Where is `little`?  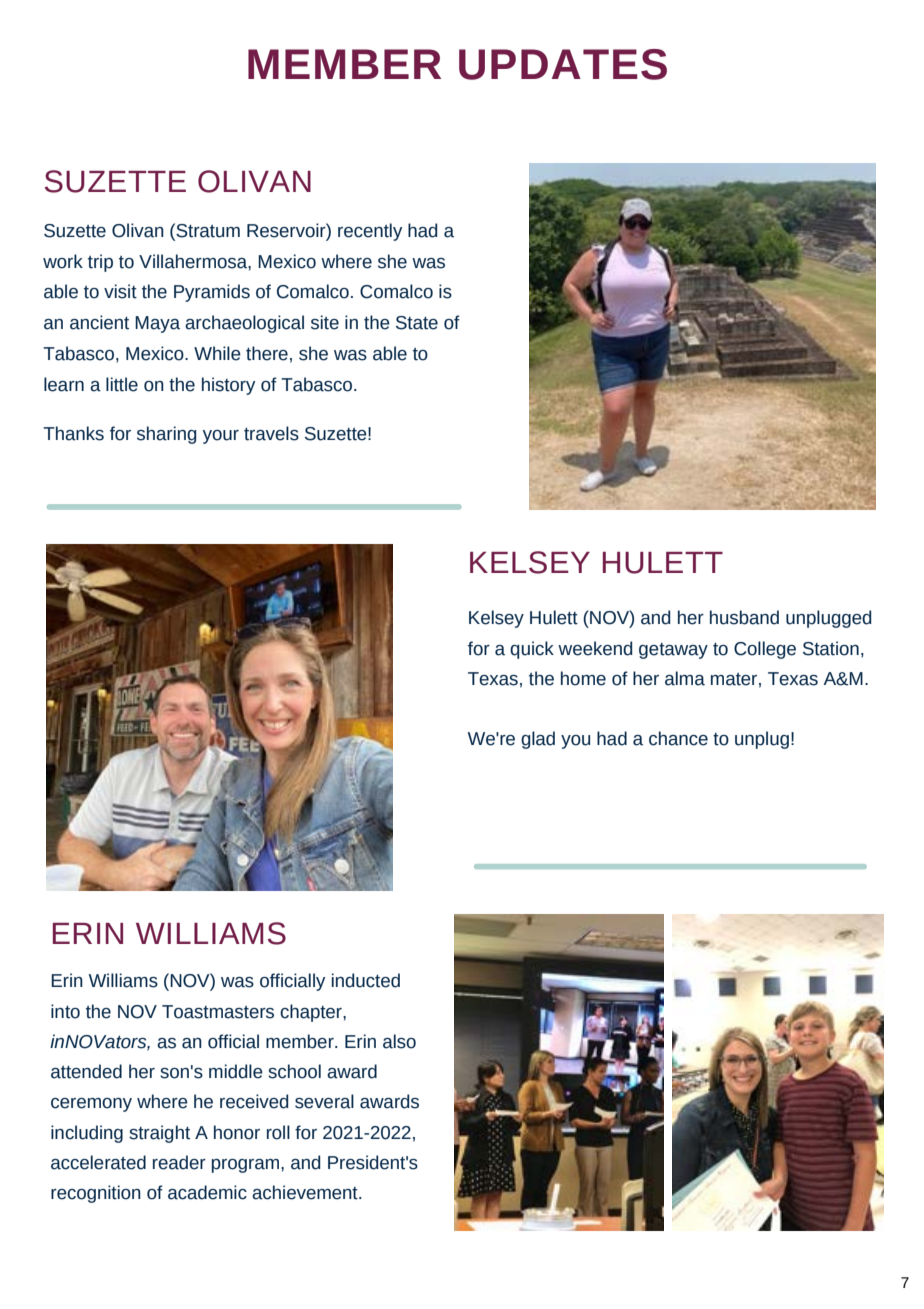 little is located at coordinates (122, 384).
